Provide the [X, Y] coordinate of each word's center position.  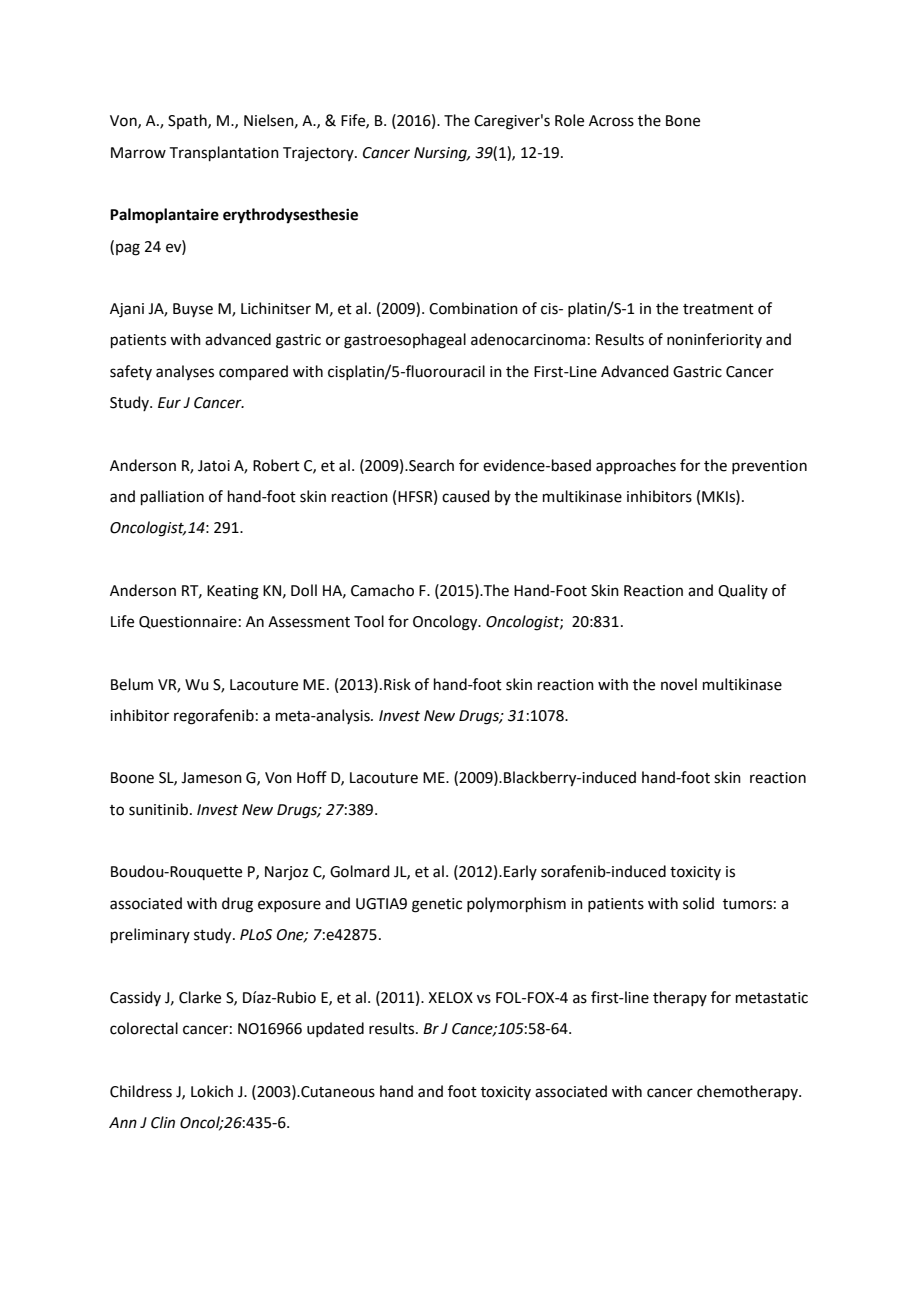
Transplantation [224, 153]
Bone [683, 121]
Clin [163, 1122]
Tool [369, 621]
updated [335, 1029]
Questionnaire [188, 622]
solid [698, 903]
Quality [743, 591]
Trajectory [319, 154]
